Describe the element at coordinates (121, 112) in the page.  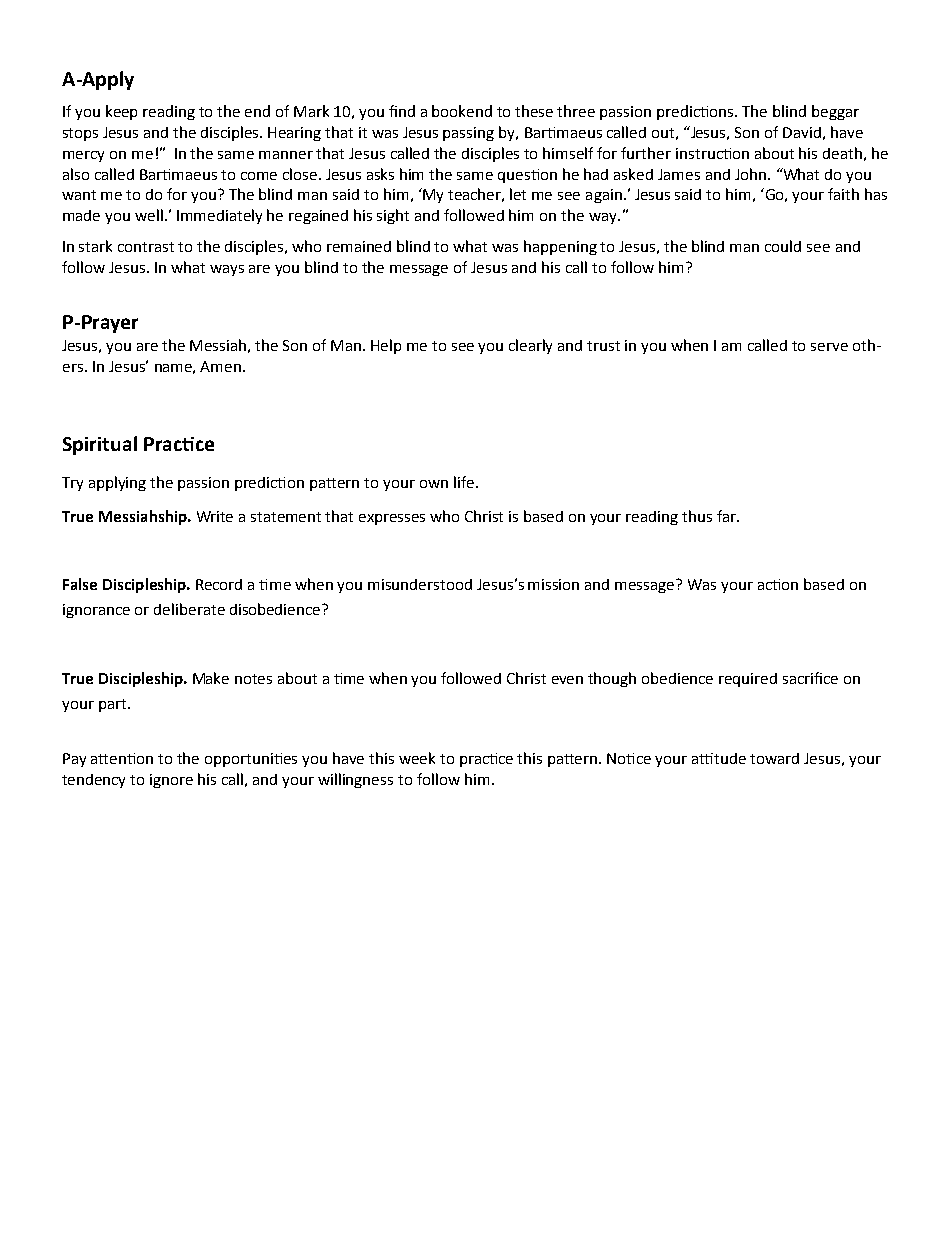
I see `keep` at that location.
